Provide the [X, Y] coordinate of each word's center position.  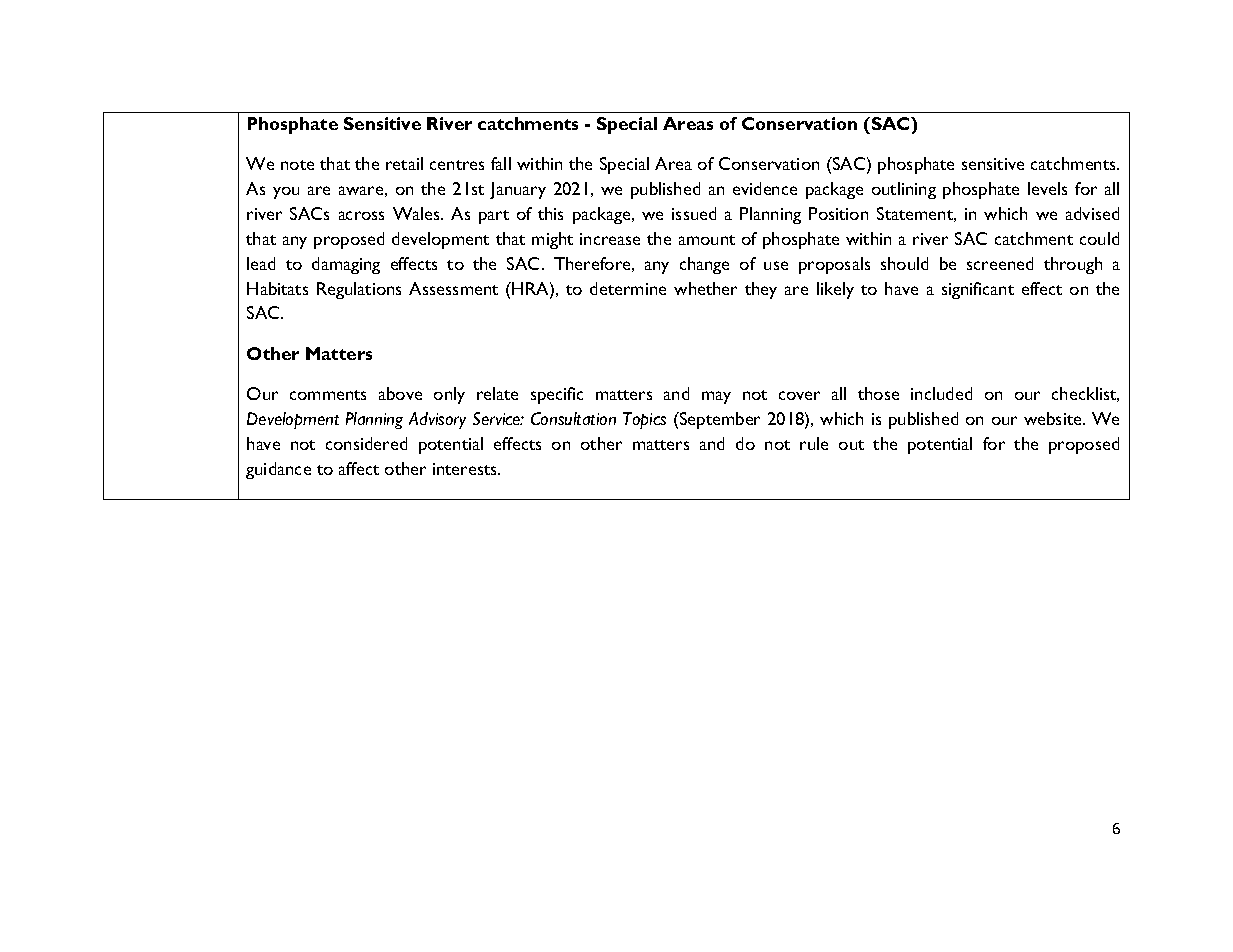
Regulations [359, 290]
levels [1047, 188]
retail [404, 163]
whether [705, 288]
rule [814, 443]
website [1054, 418]
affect [359, 468]
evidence [765, 188]
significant [978, 290]
